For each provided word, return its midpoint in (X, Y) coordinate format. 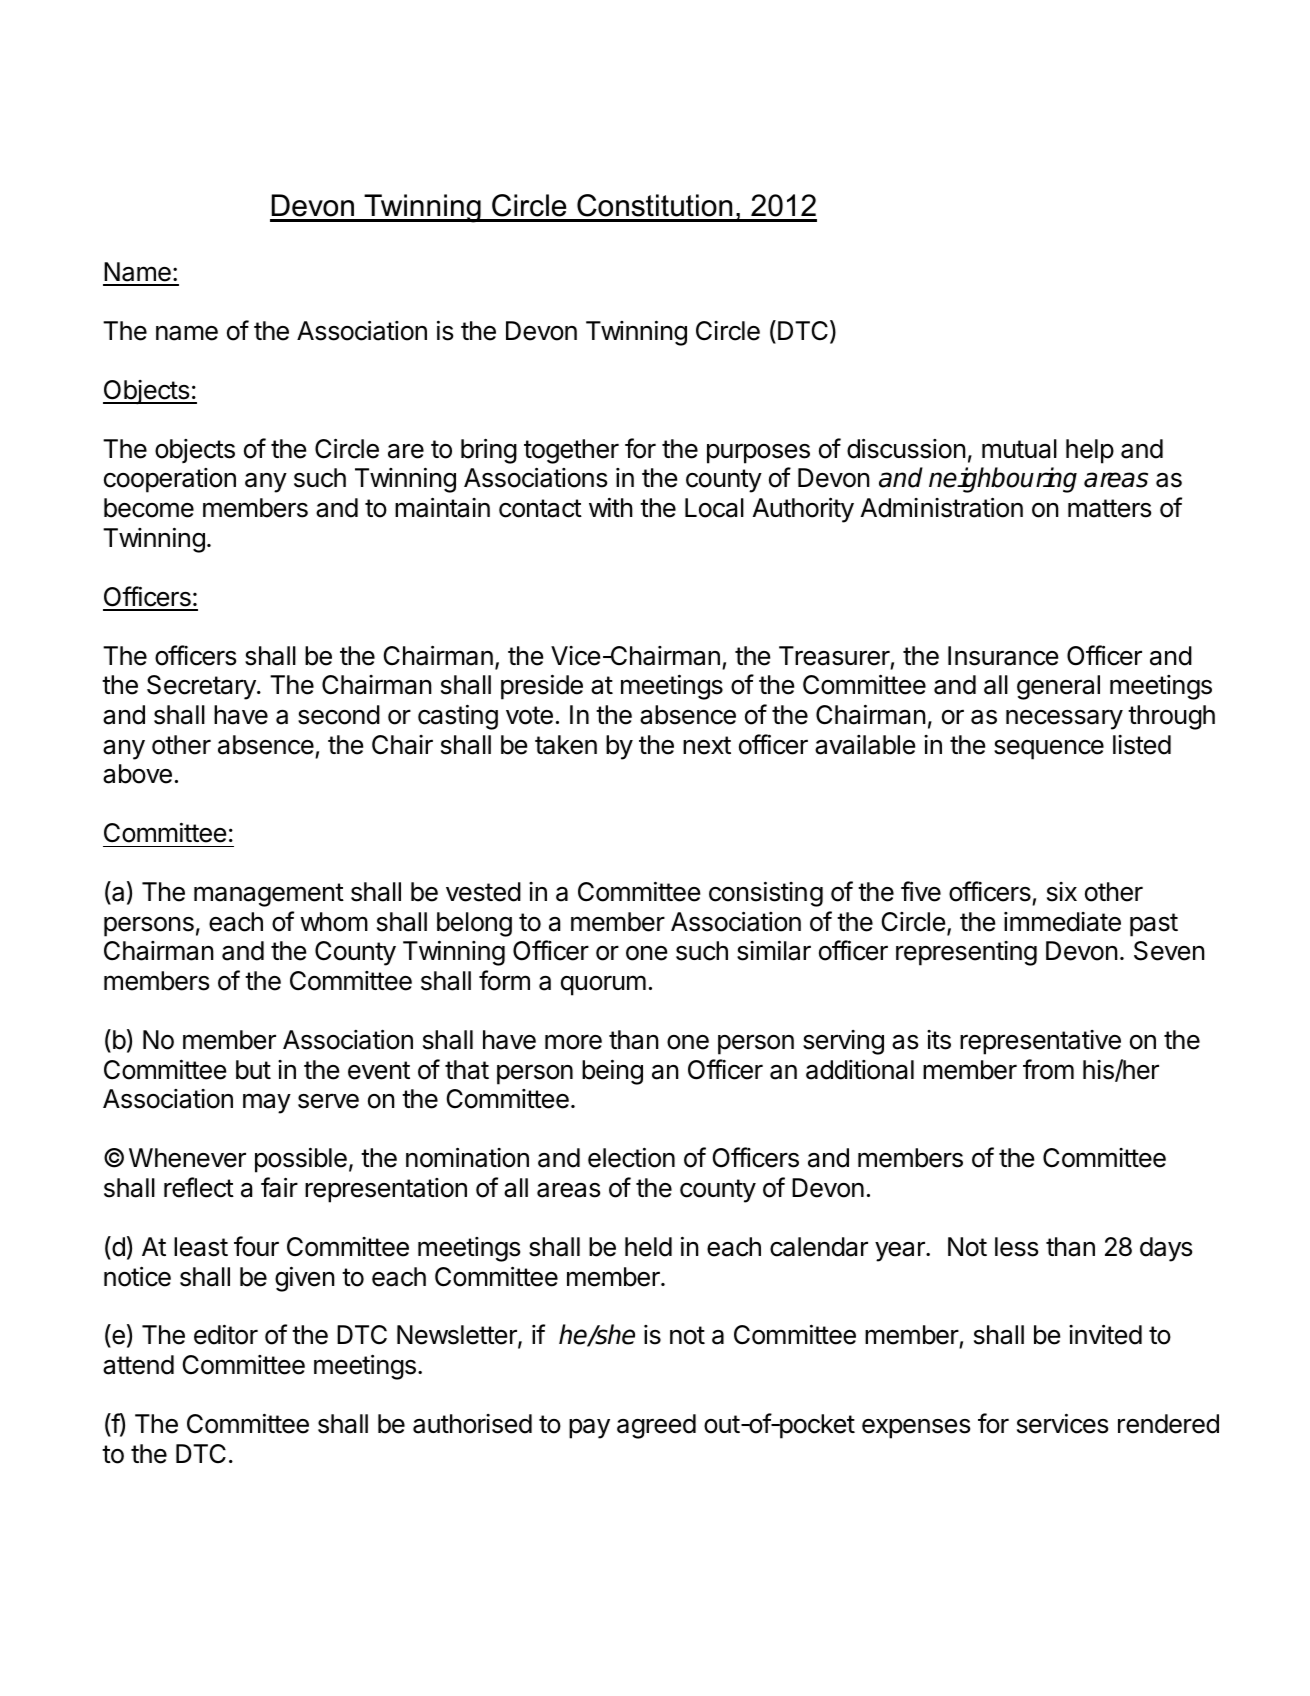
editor (226, 1334)
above (137, 774)
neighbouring (1003, 480)
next (707, 745)
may (267, 1103)
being (612, 1072)
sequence (1049, 750)
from (1048, 1069)
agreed (656, 1426)
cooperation (170, 480)
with (611, 507)
